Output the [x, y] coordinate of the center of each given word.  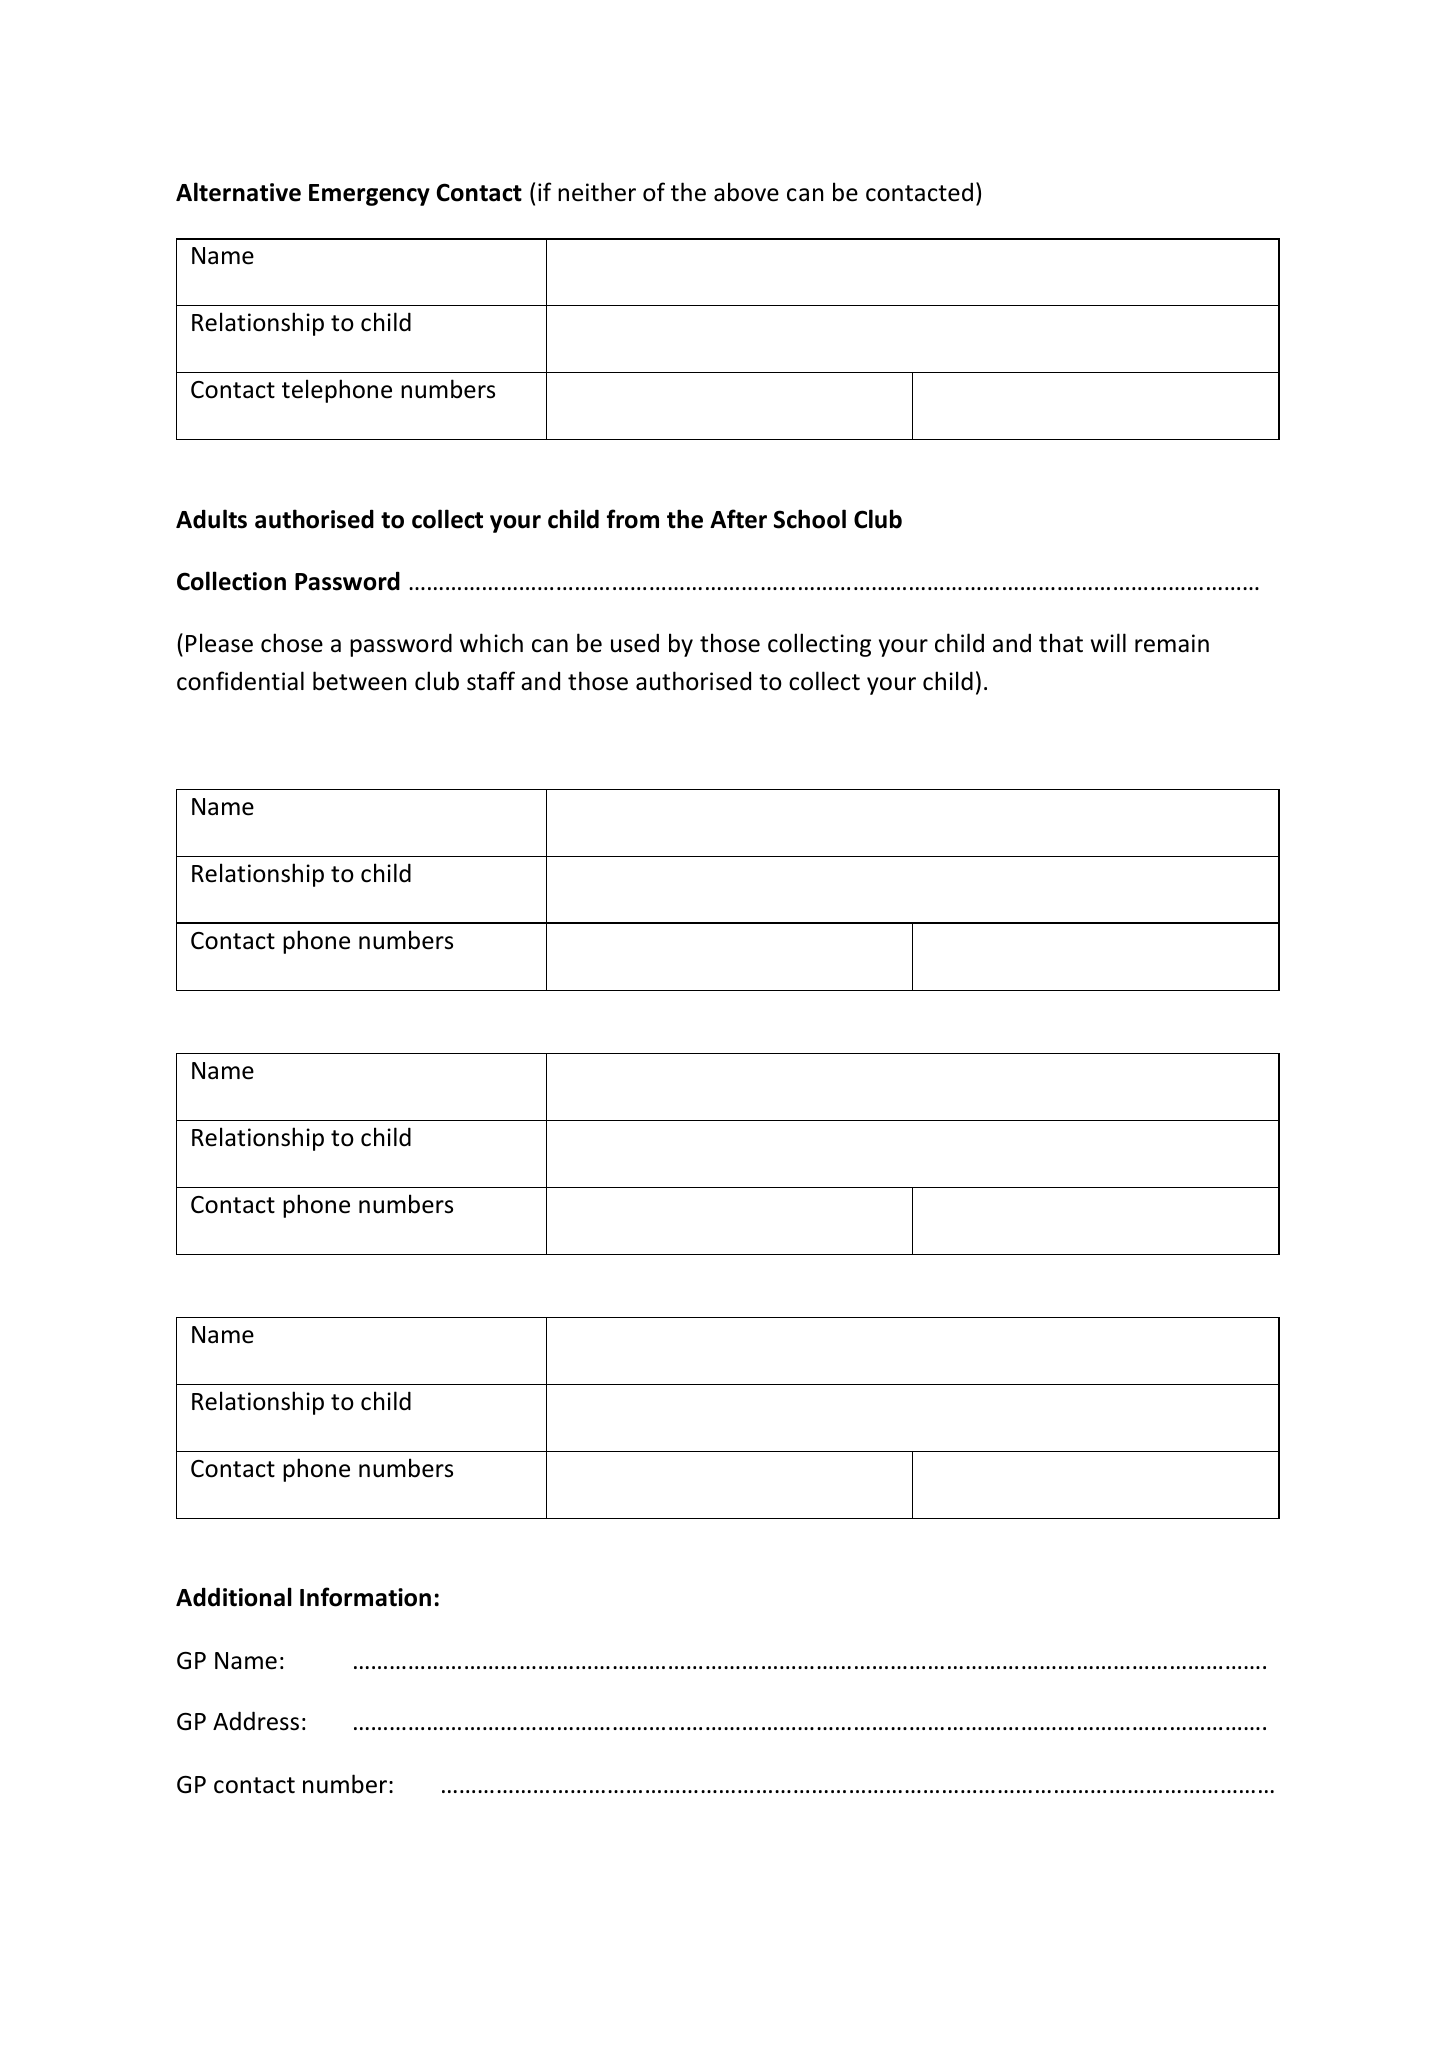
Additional [234, 1597]
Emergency [369, 195]
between [359, 681]
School [810, 519]
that [1061, 643]
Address [256, 1721]
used [635, 643]
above [746, 192]
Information [365, 1597]
